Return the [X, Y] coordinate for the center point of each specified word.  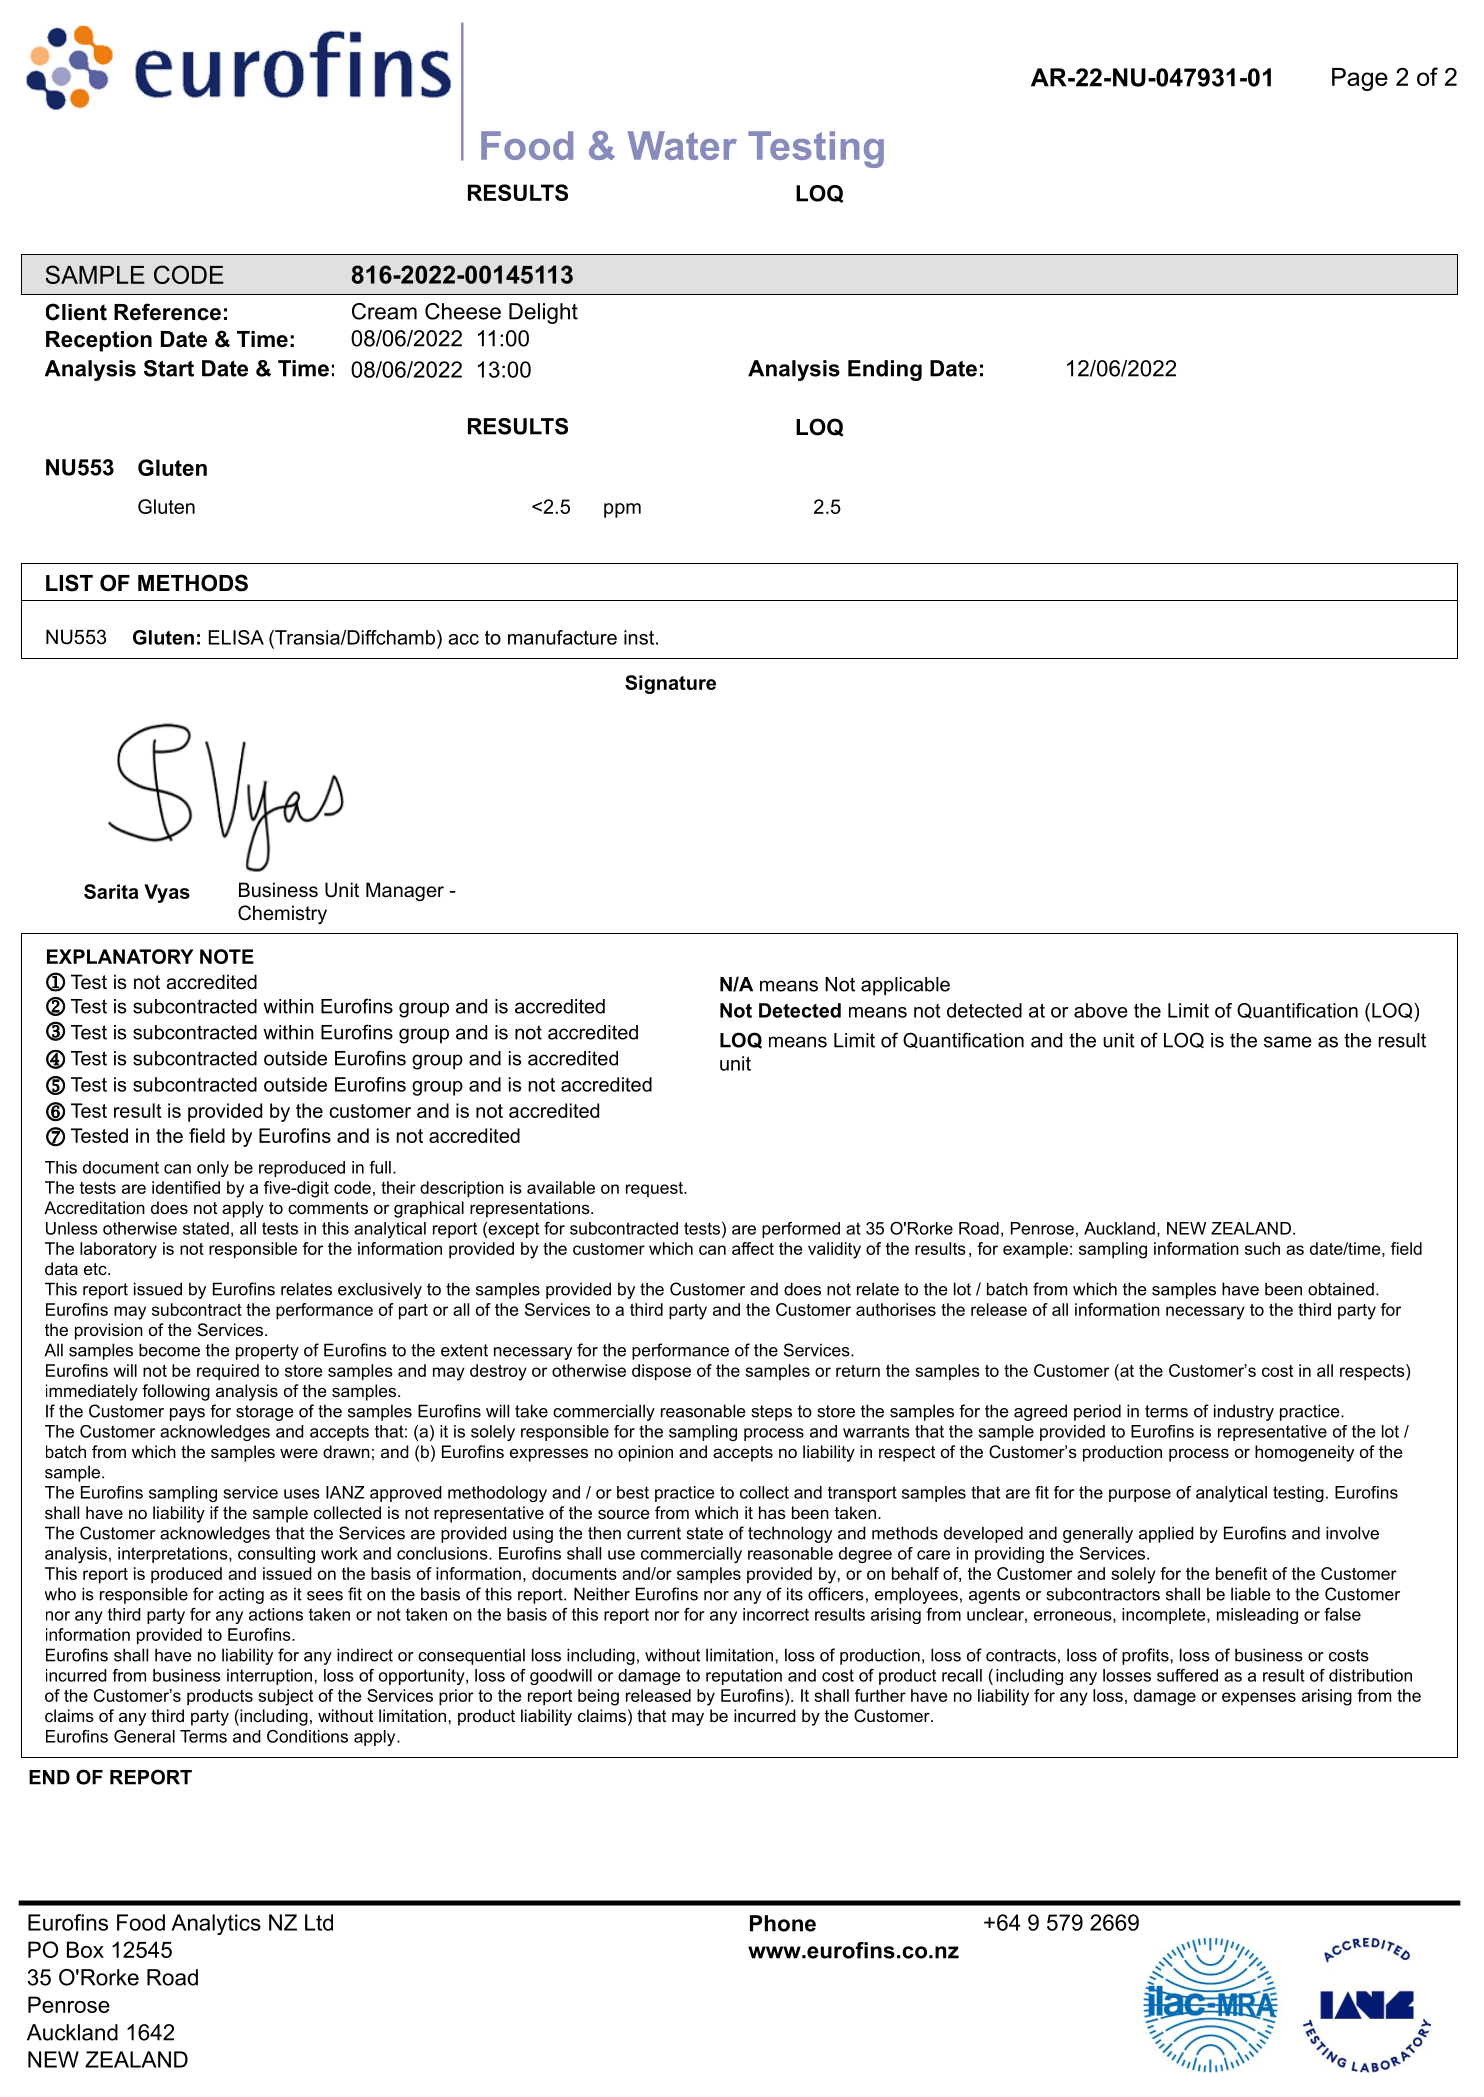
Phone [783, 1923]
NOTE [227, 956]
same [1288, 1042]
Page [1360, 79]
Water [682, 145]
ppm [622, 510]
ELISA [236, 637]
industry [1244, 1412]
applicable [905, 986]
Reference [167, 312]
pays [187, 1414]
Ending [885, 370]
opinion [645, 1453]
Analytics [216, 1924]
